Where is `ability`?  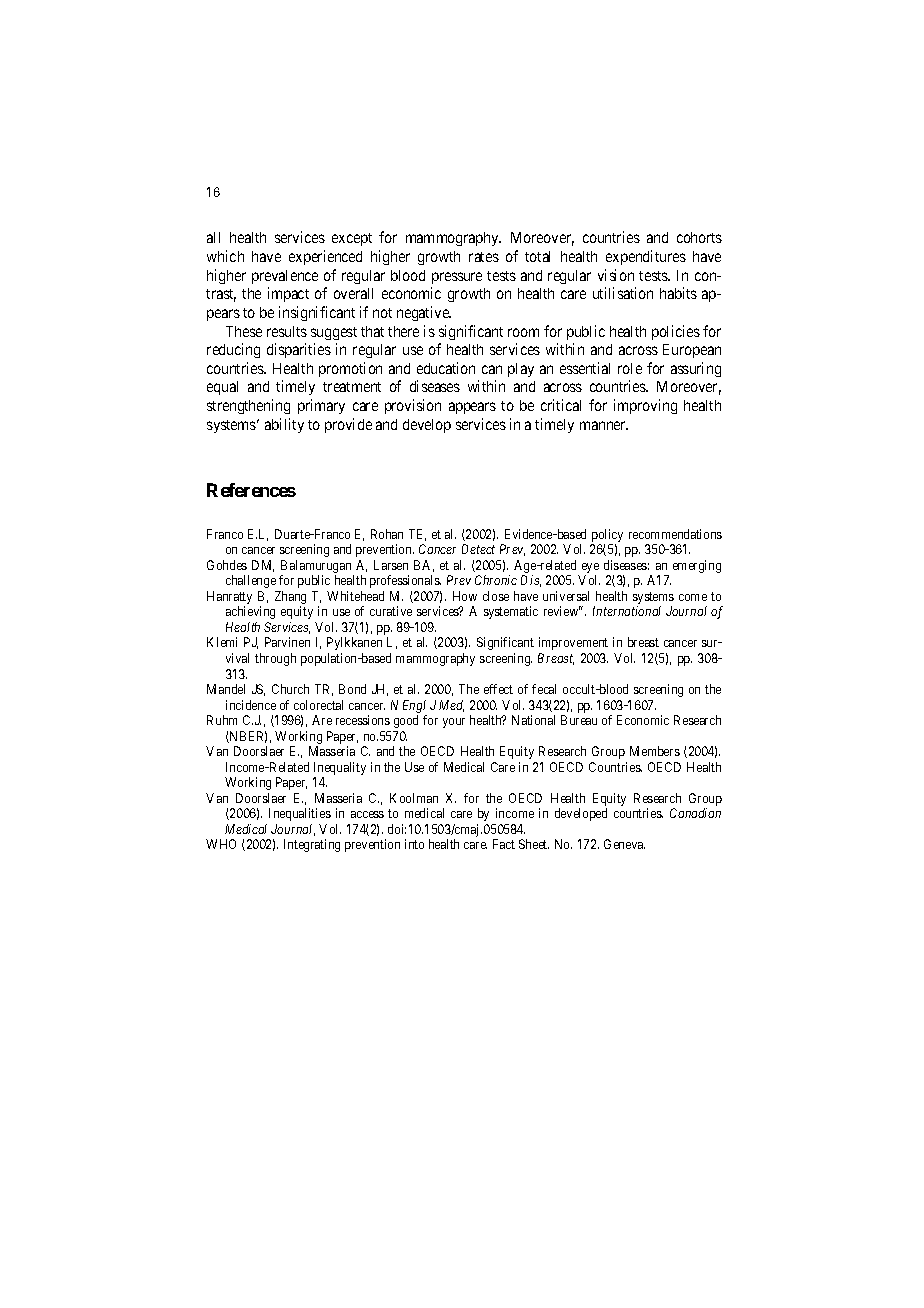 ability is located at coordinates (284, 425).
